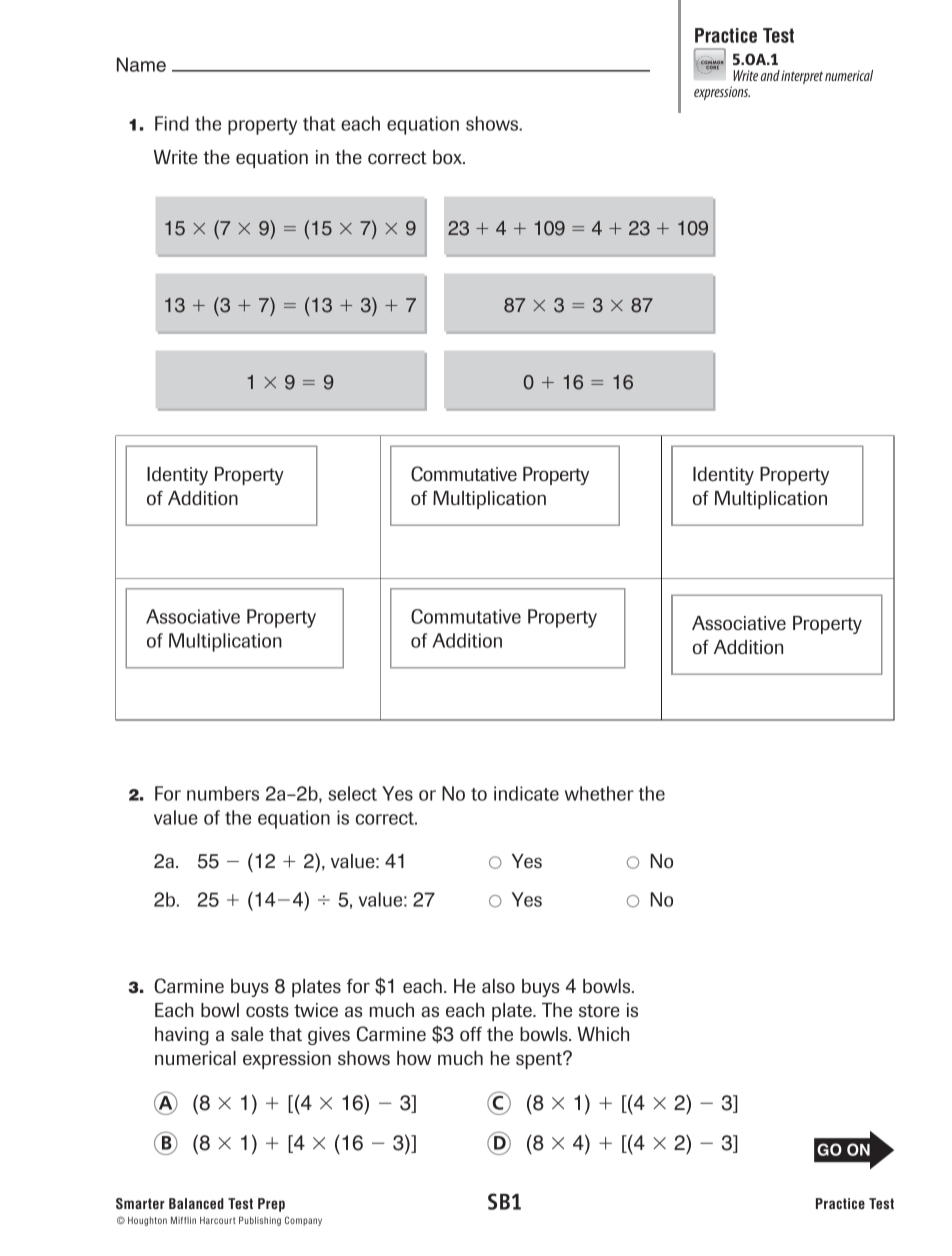 This screenshot has width=952, height=1256. I want to click on whether, so click(599, 793).
